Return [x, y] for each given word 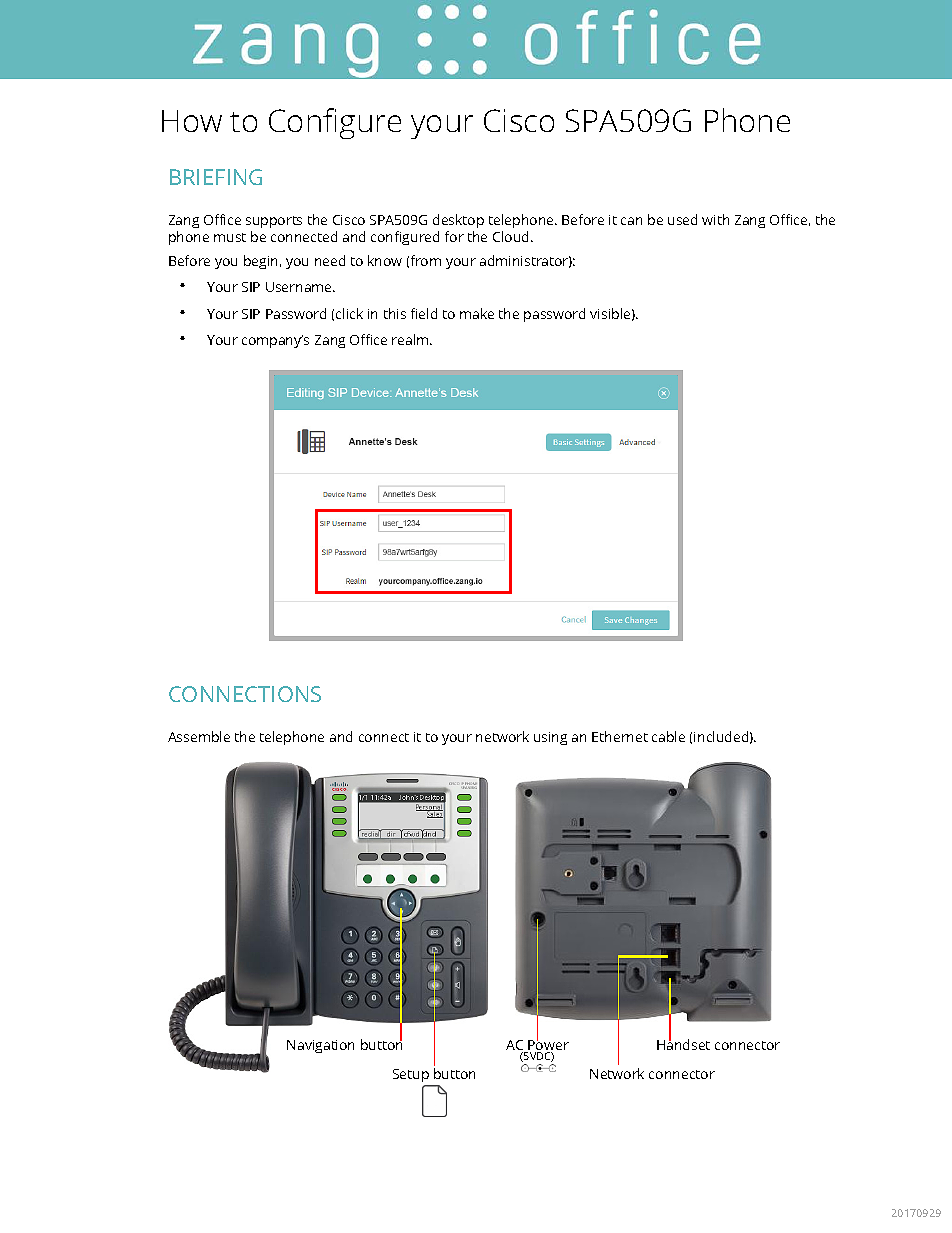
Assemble [199, 736]
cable [668, 736]
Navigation [320, 1046]
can [631, 221]
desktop [458, 221]
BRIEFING [216, 177]
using [550, 738]
